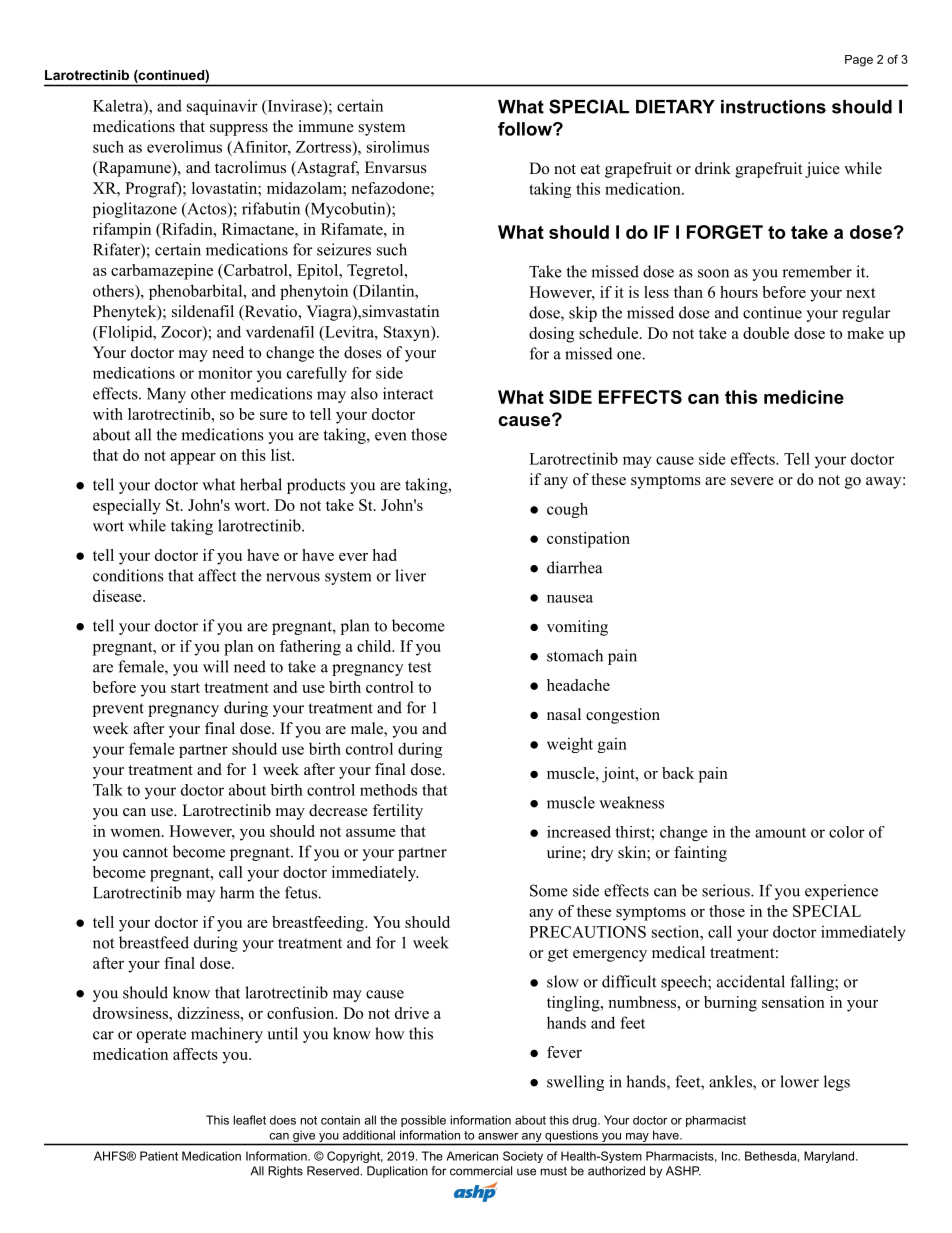 The height and width of the screenshot is (1233, 952). What do you see at coordinates (570, 599) in the screenshot?
I see `nausea` at bounding box center [570, 599].
